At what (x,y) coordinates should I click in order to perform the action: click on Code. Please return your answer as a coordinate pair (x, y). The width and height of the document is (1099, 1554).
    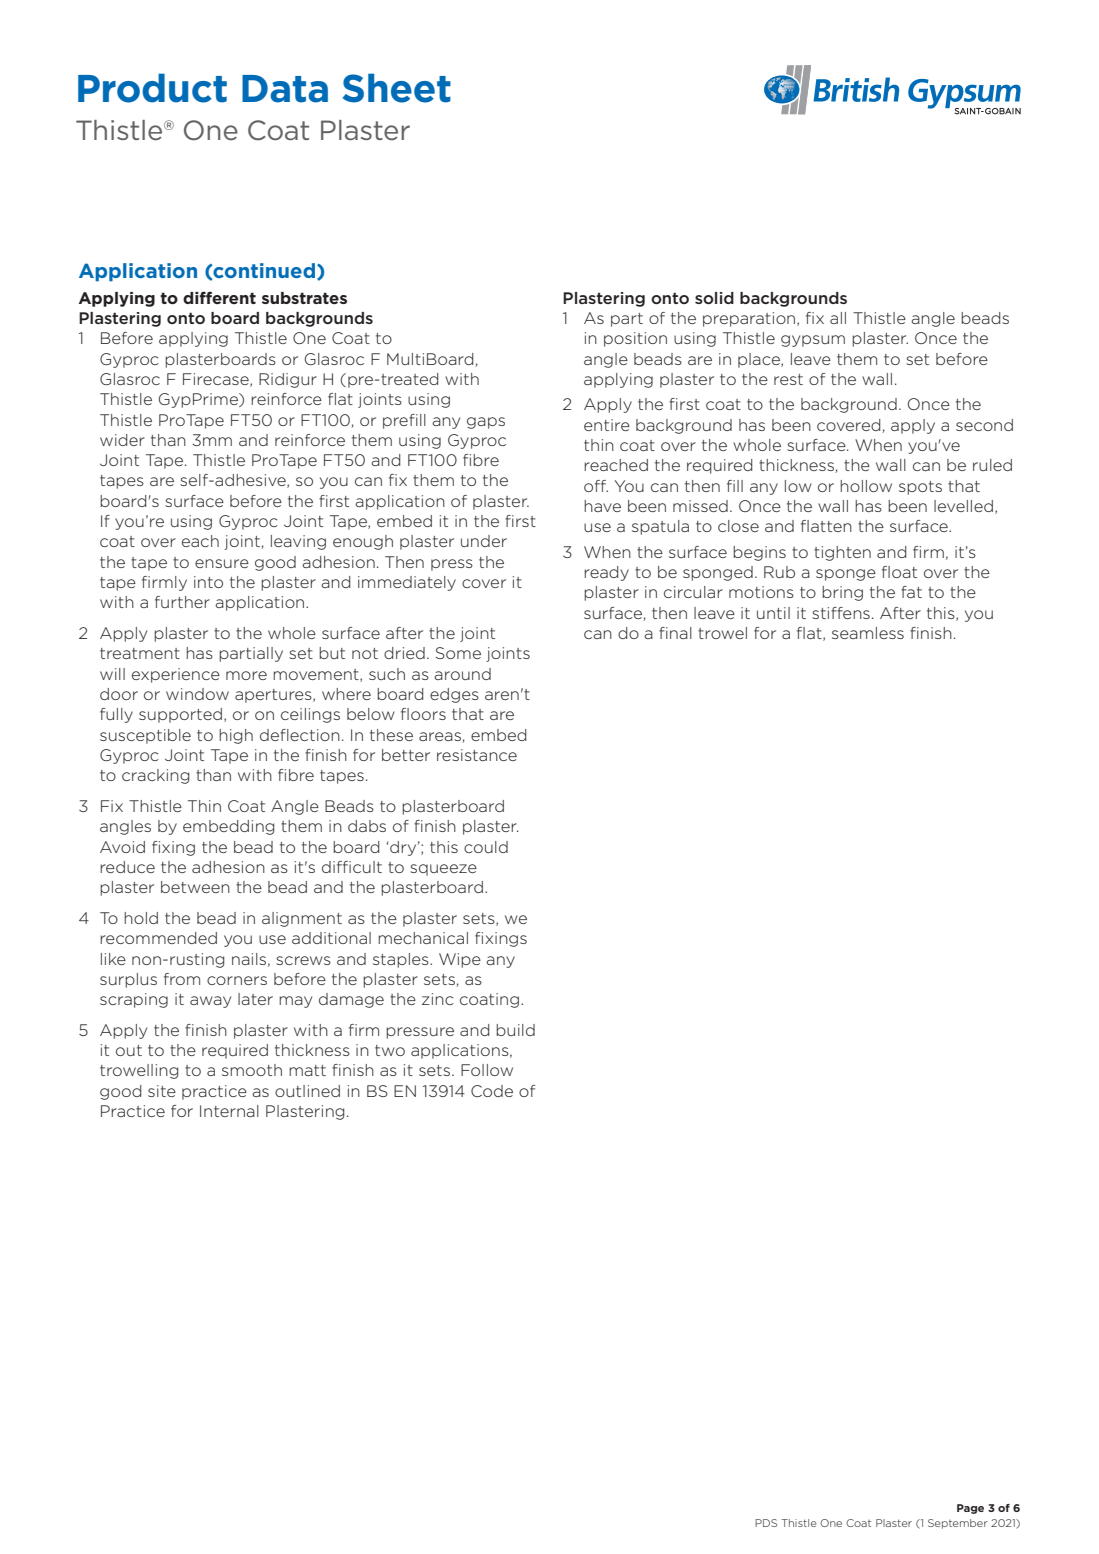
    Looking at the image, I should click on (492, 1091).
